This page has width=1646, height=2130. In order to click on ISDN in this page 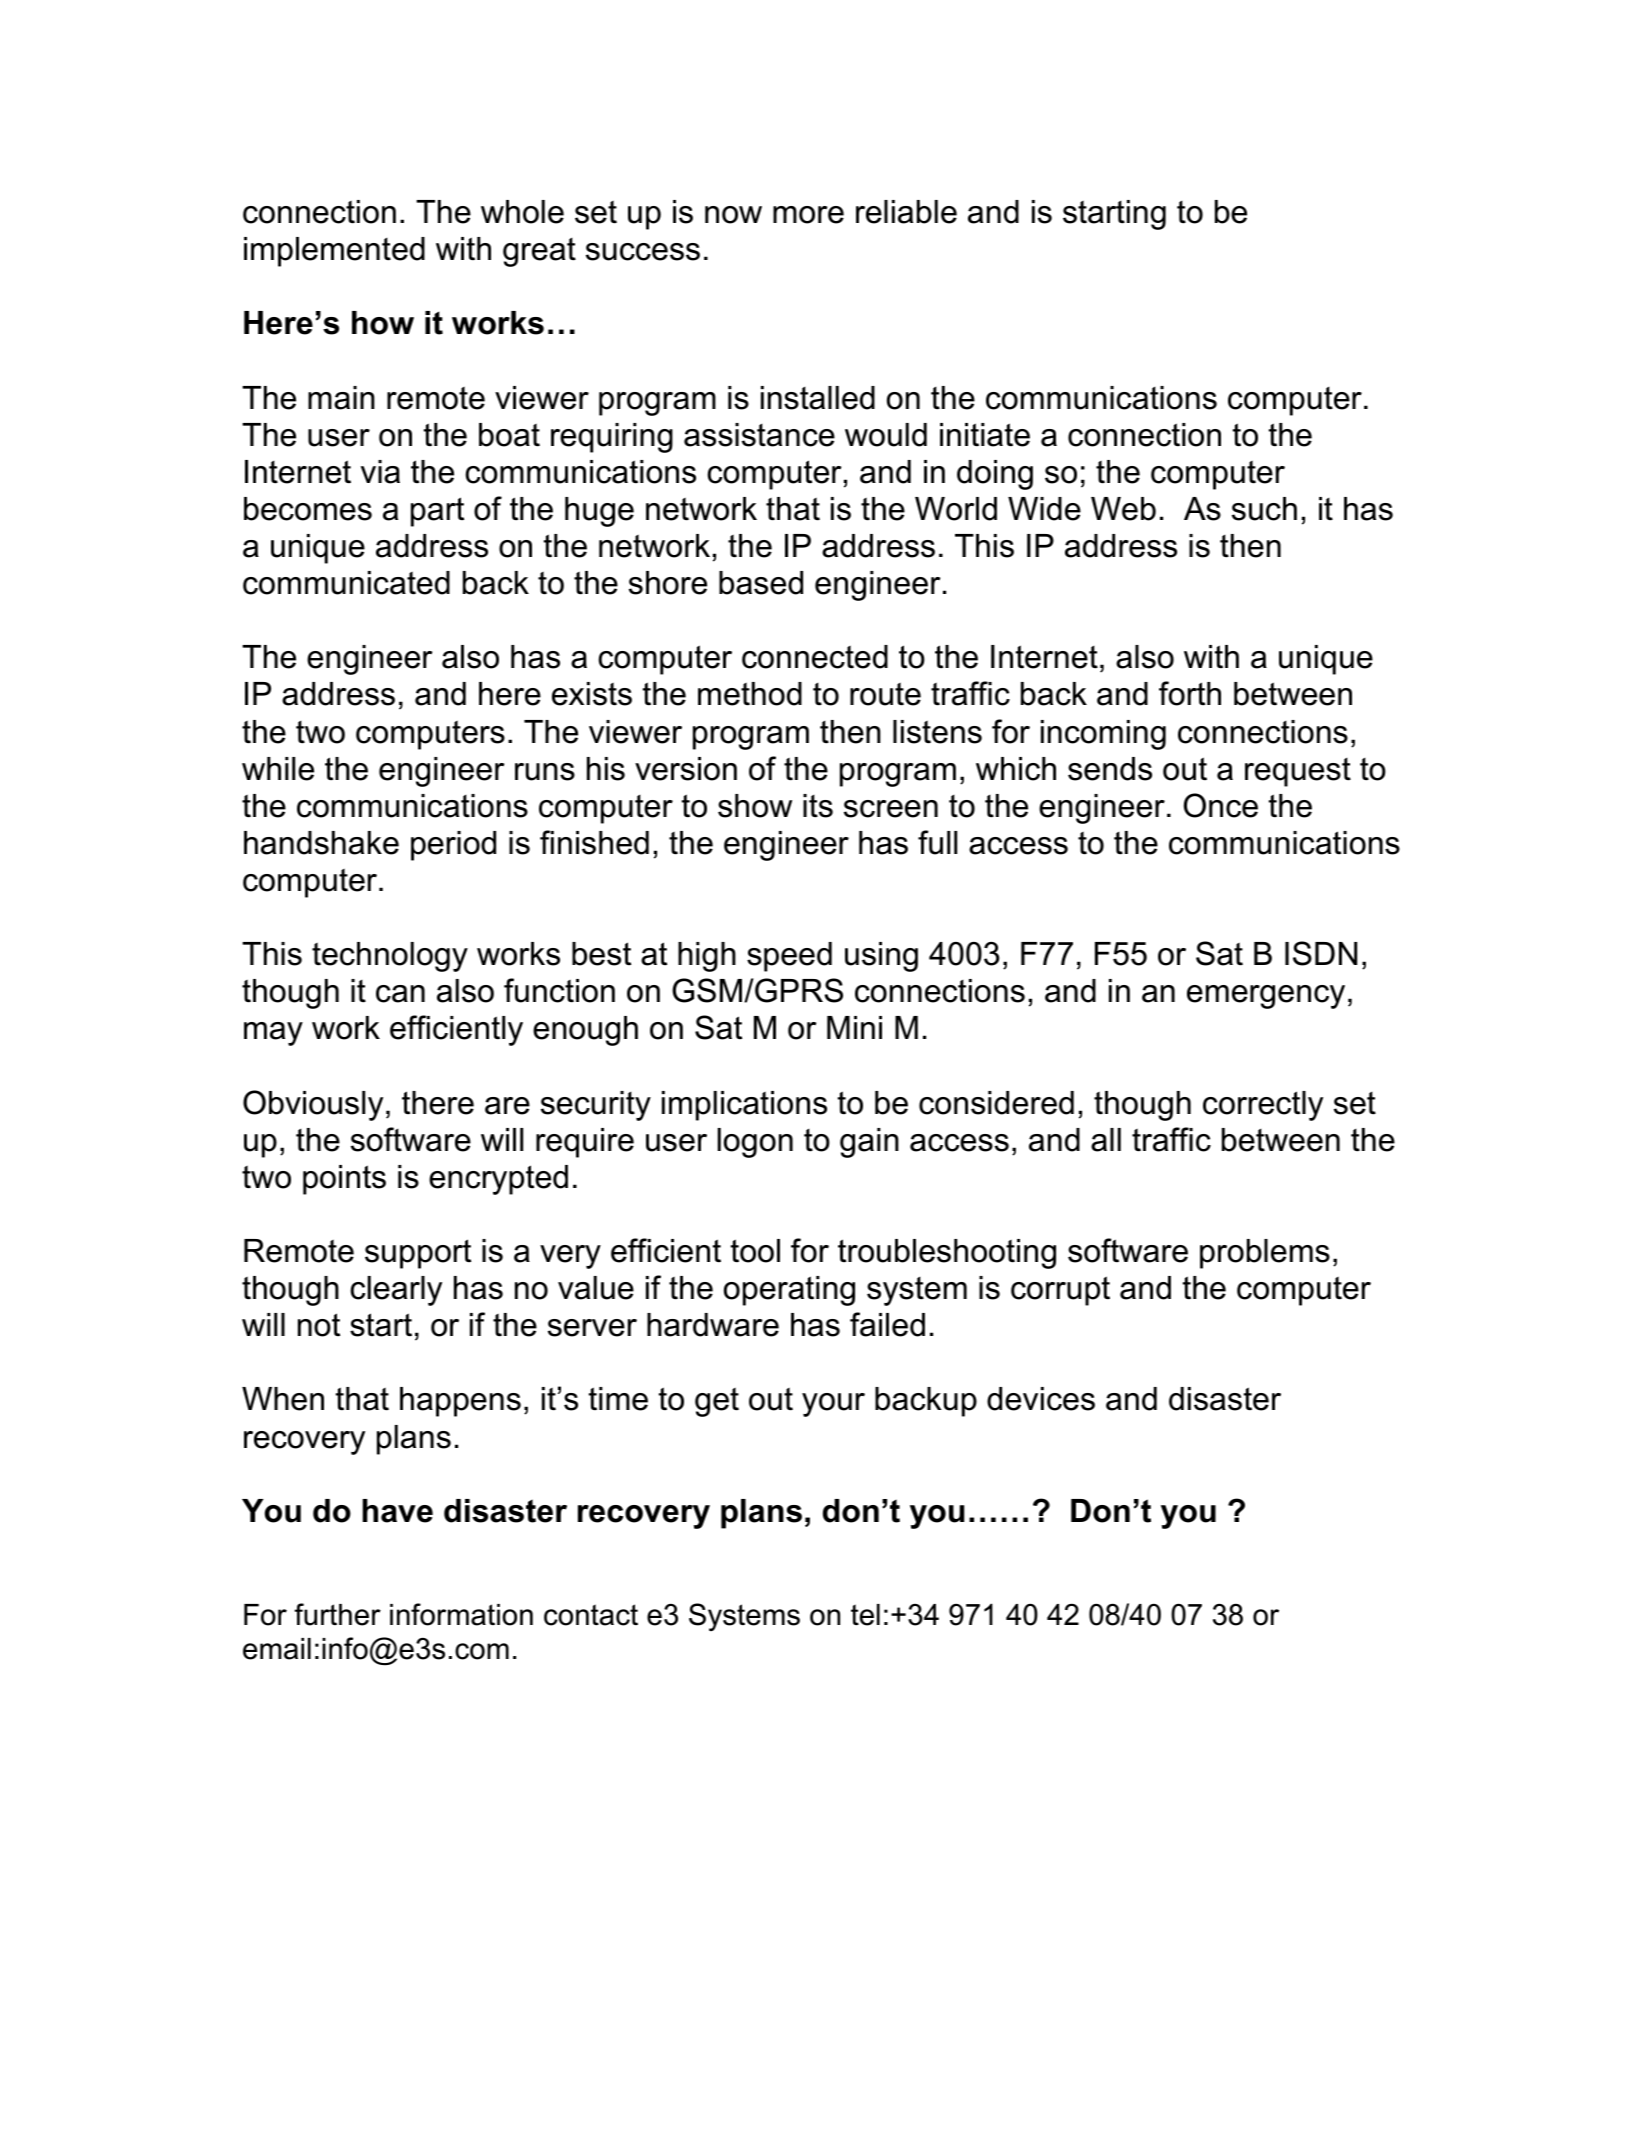, I will do `click(1321, 953)`.
